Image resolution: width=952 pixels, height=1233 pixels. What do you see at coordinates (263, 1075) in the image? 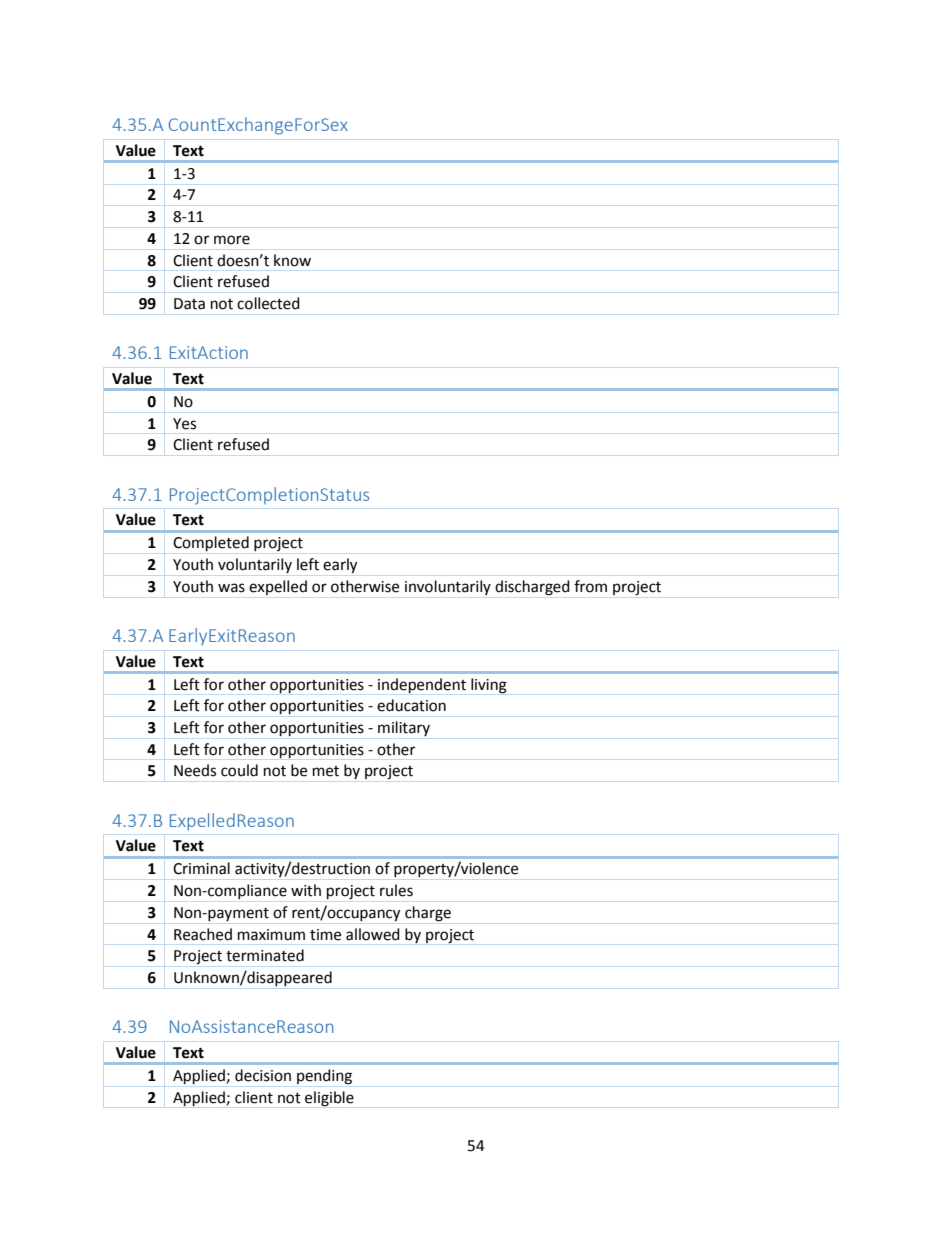
I see `decision` at bounding box center [263, 1075].
